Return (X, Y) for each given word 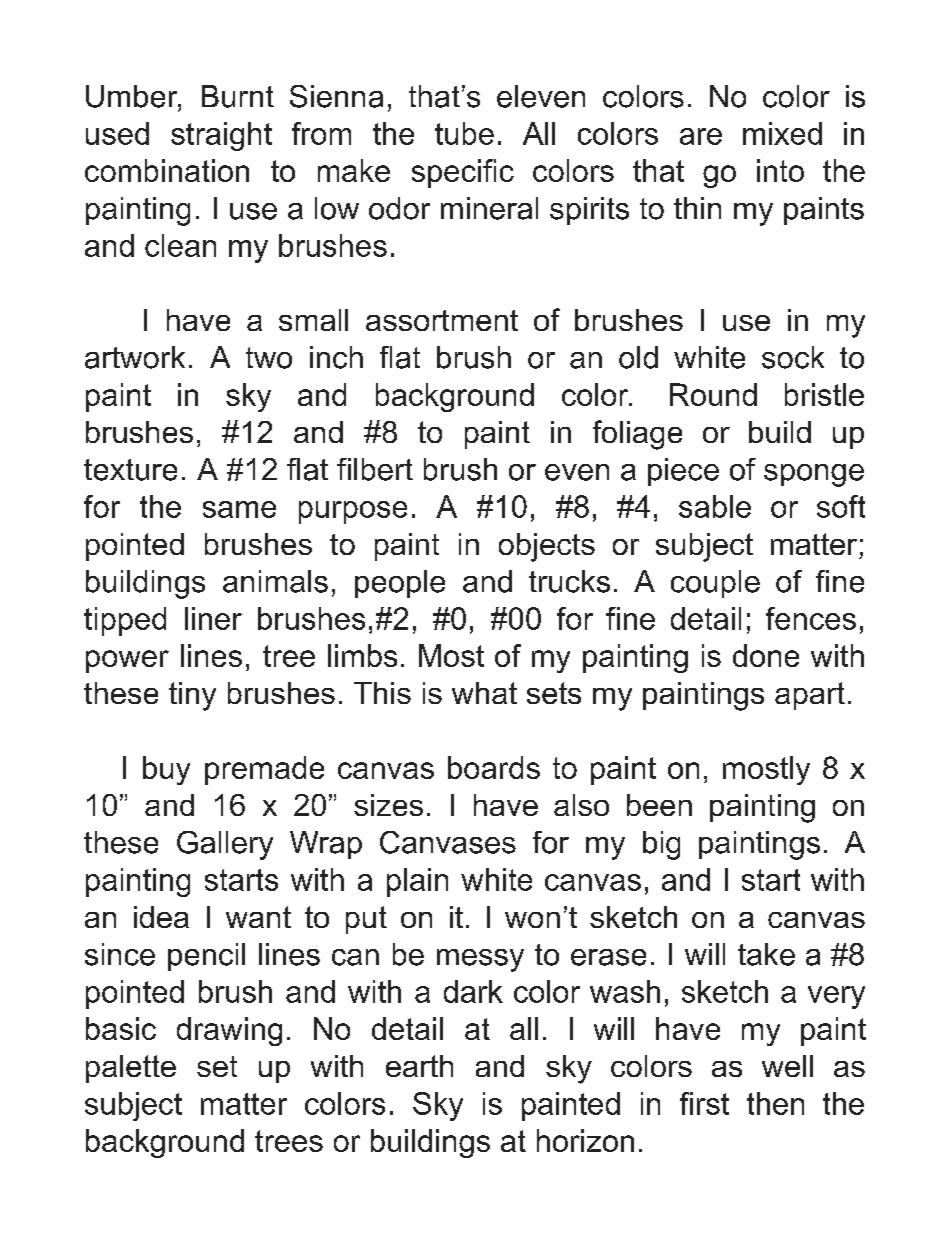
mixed (782, 133)
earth (419, 1066)
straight (221, 136)
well (787, 1066)
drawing (229, 1031)
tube (464, 133)
